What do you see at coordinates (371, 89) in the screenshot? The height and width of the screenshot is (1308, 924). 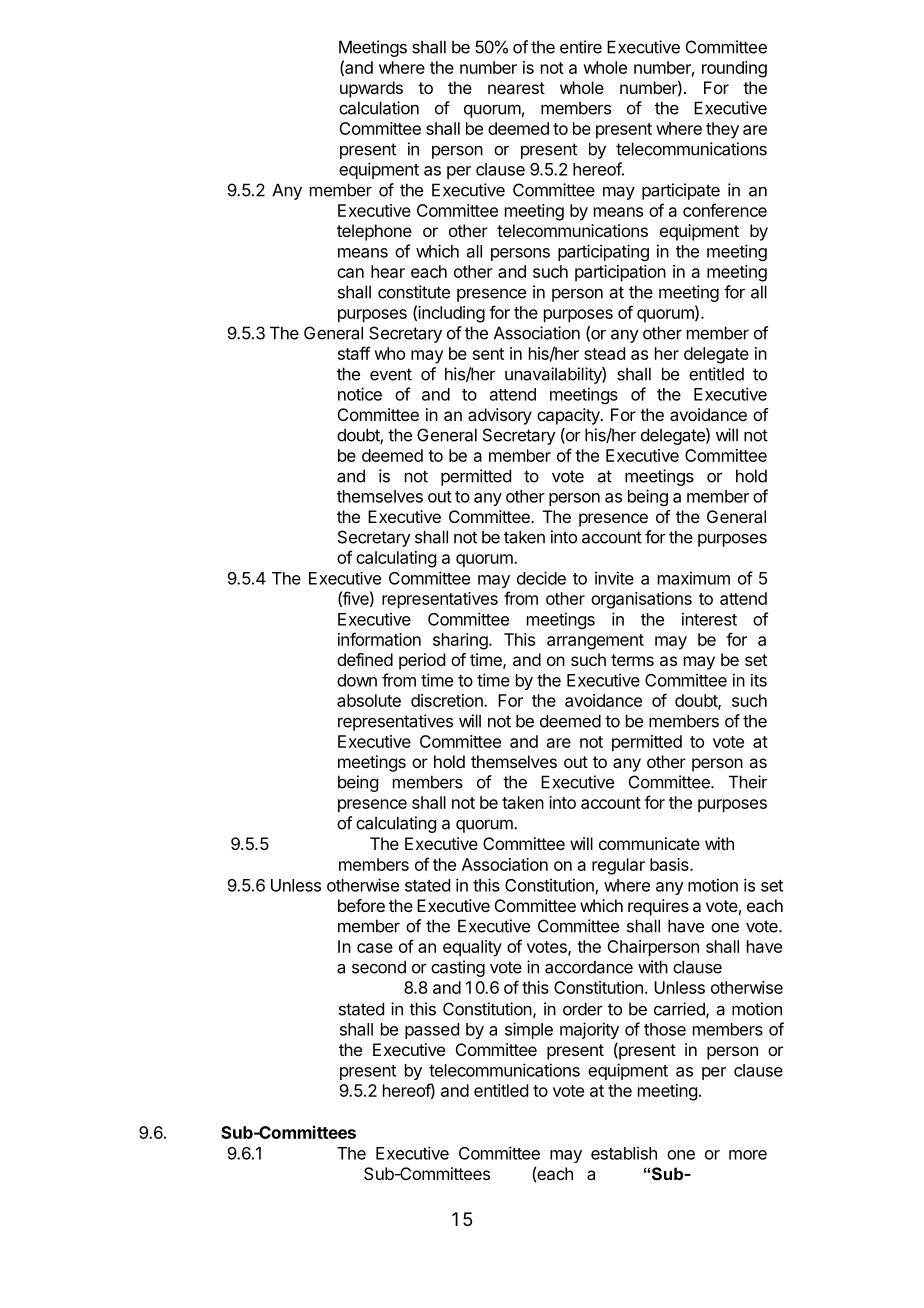 I see `upwards` at bounding box center [371, 89].
